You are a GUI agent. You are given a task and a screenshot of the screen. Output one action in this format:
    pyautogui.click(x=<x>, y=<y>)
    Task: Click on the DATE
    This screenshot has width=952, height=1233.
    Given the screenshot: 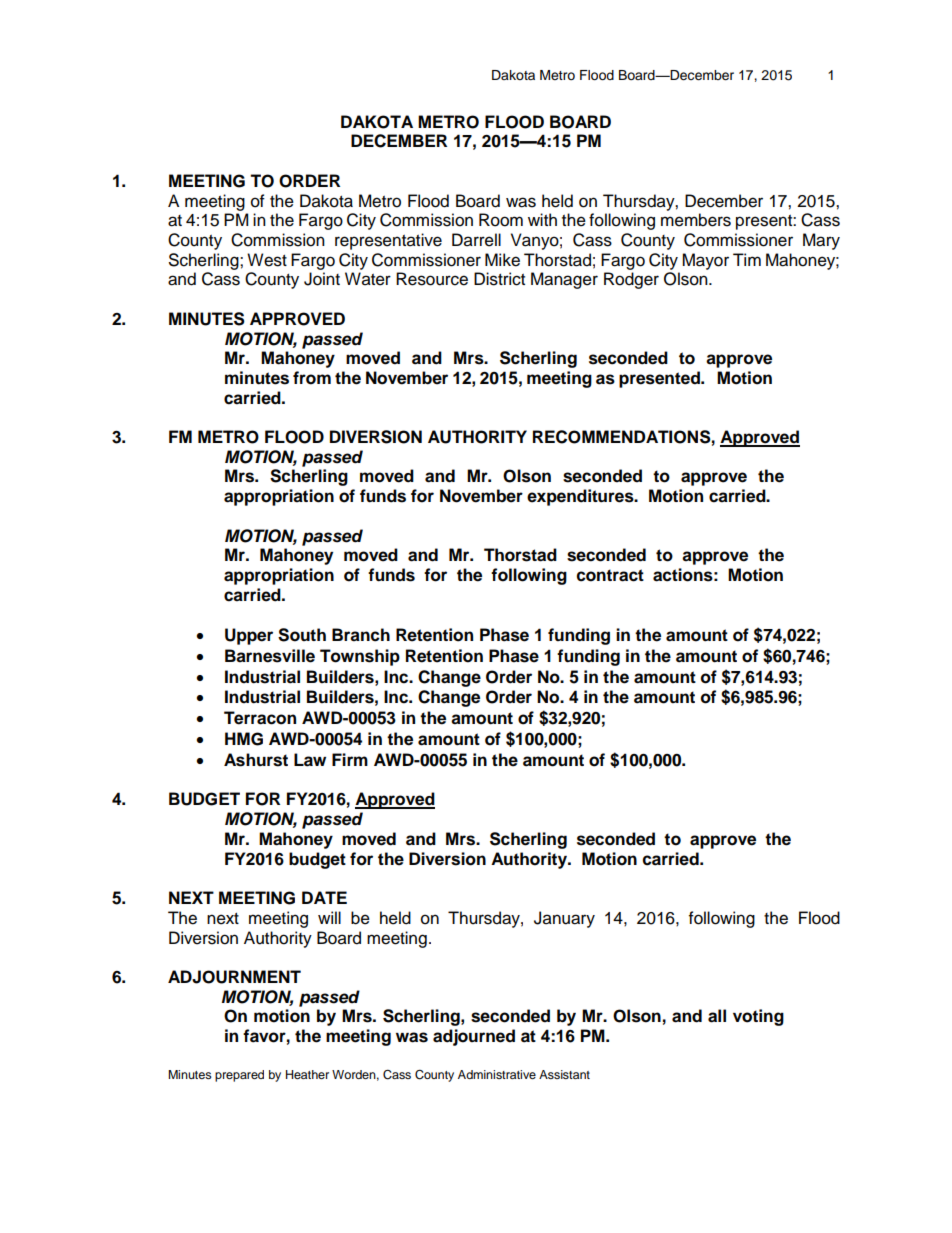 What is the action you would take?
    pyautogui.click(x=324, y=897)
